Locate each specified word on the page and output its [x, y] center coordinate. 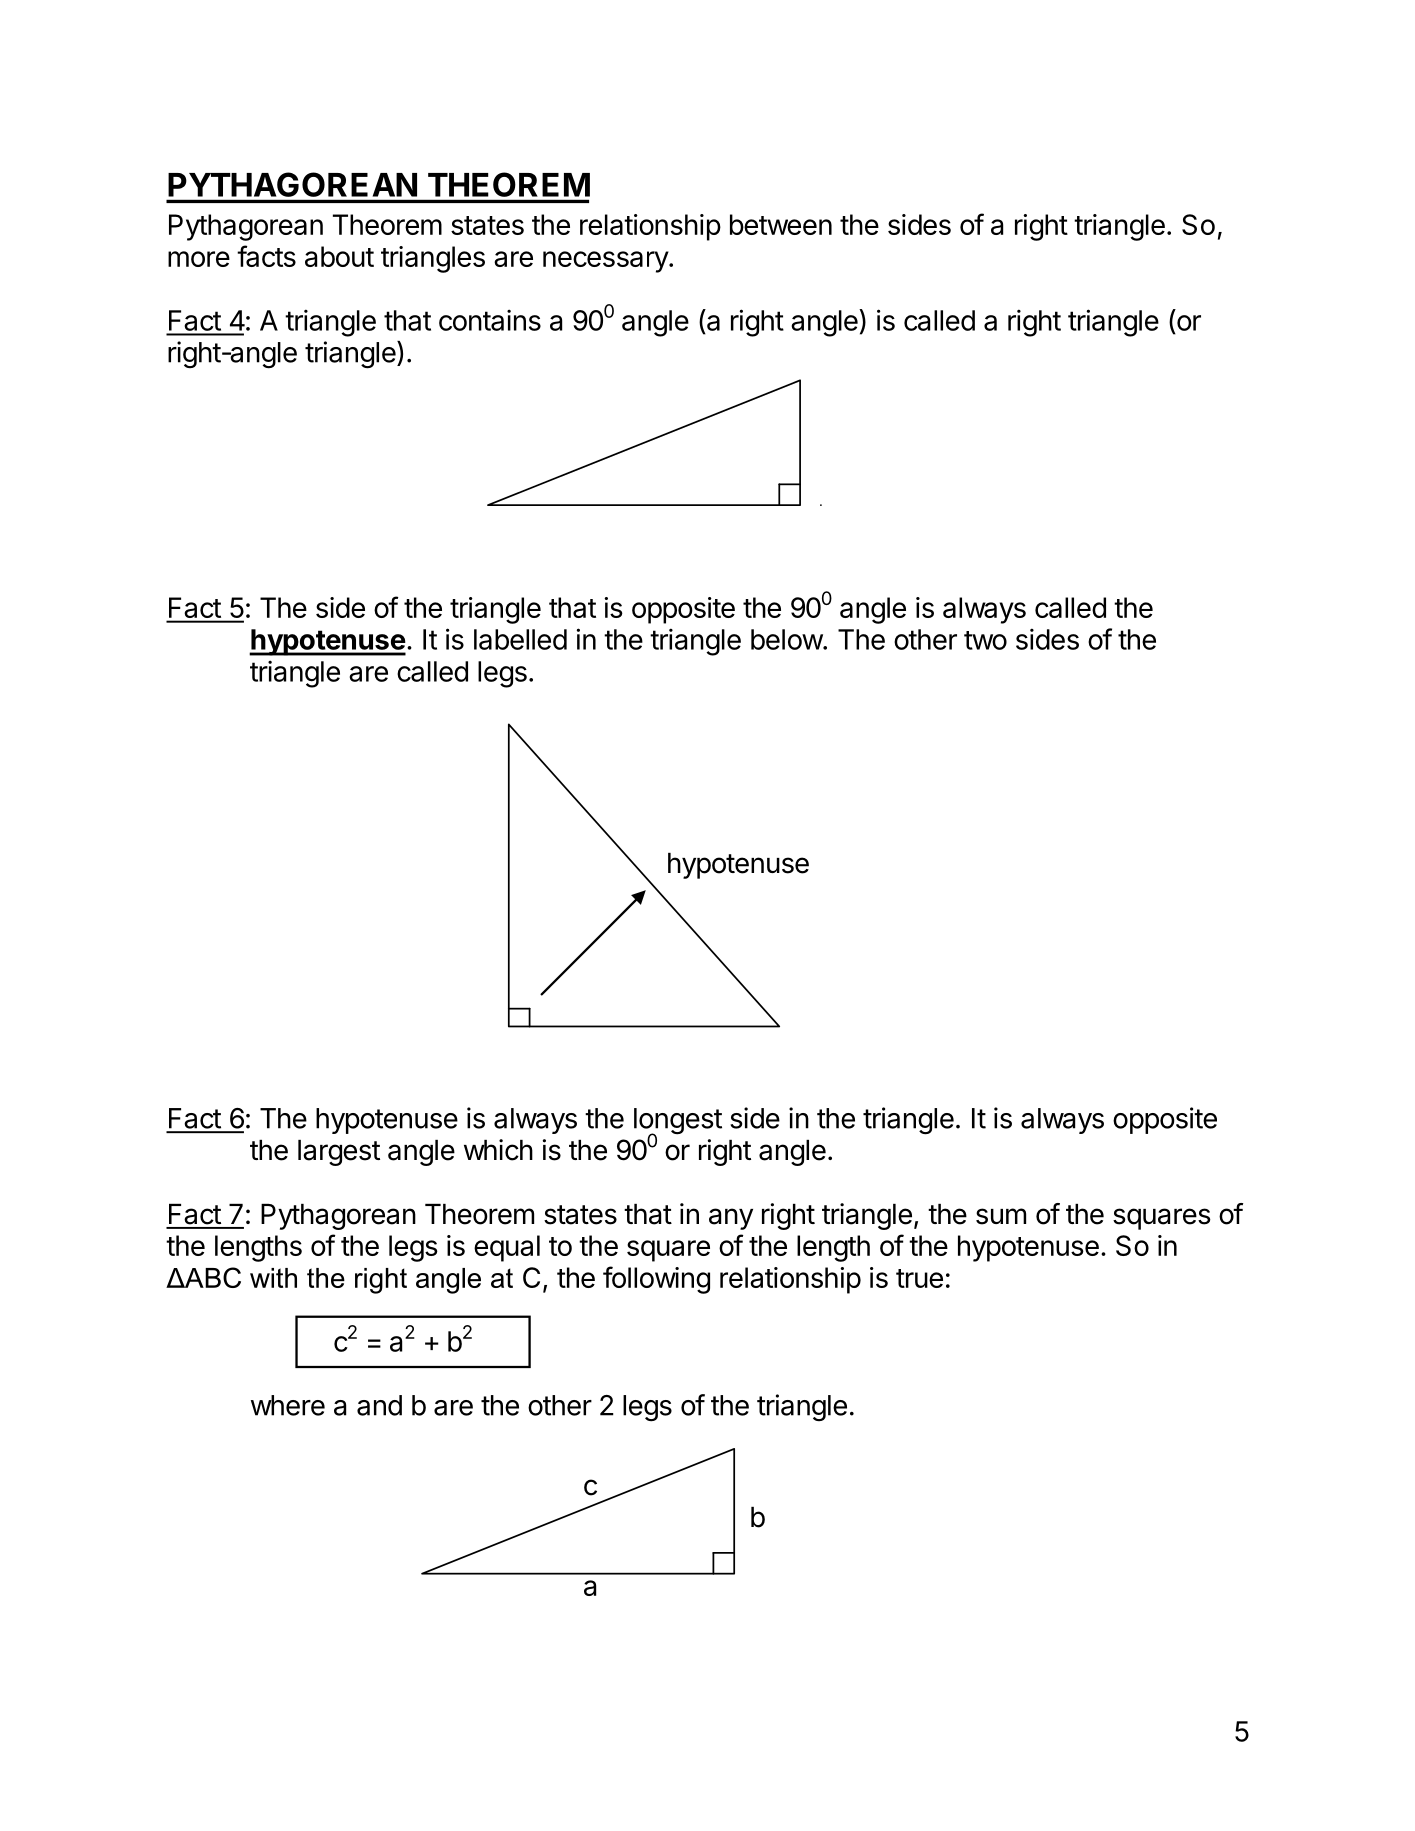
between [781, 224]
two [985, 640]
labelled [520, 639]
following [656, 1280]
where [288, 1405]
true [919, 1278]
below [787, 639]
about [339, 256]
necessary [606, 262]
